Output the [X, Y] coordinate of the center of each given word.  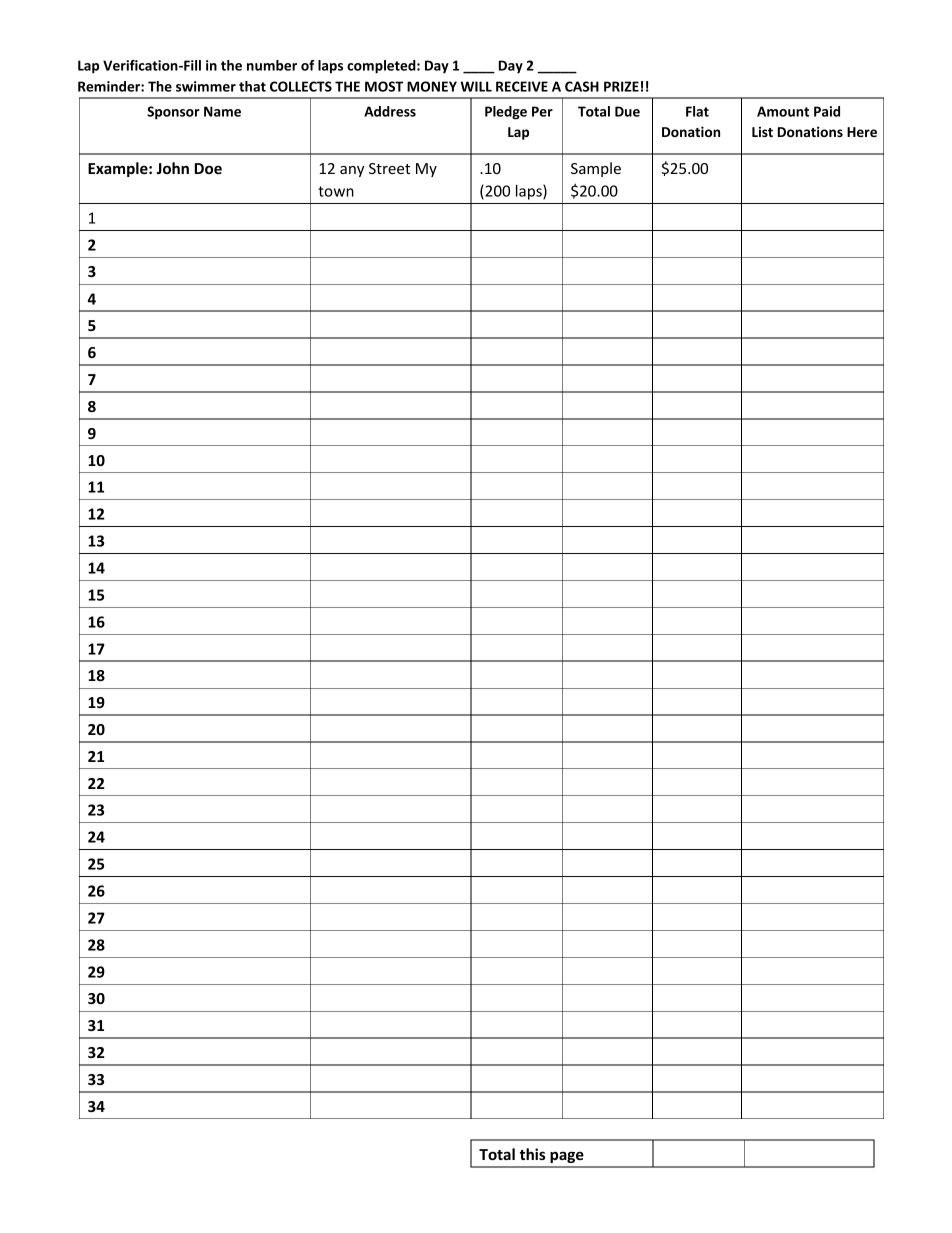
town [336, 191]
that [252, 86]
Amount [783, 111]
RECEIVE [522, 86]
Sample [596, 169]
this [532, 1154]
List [762, 131]
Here [862, 132]
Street [389, 168]
